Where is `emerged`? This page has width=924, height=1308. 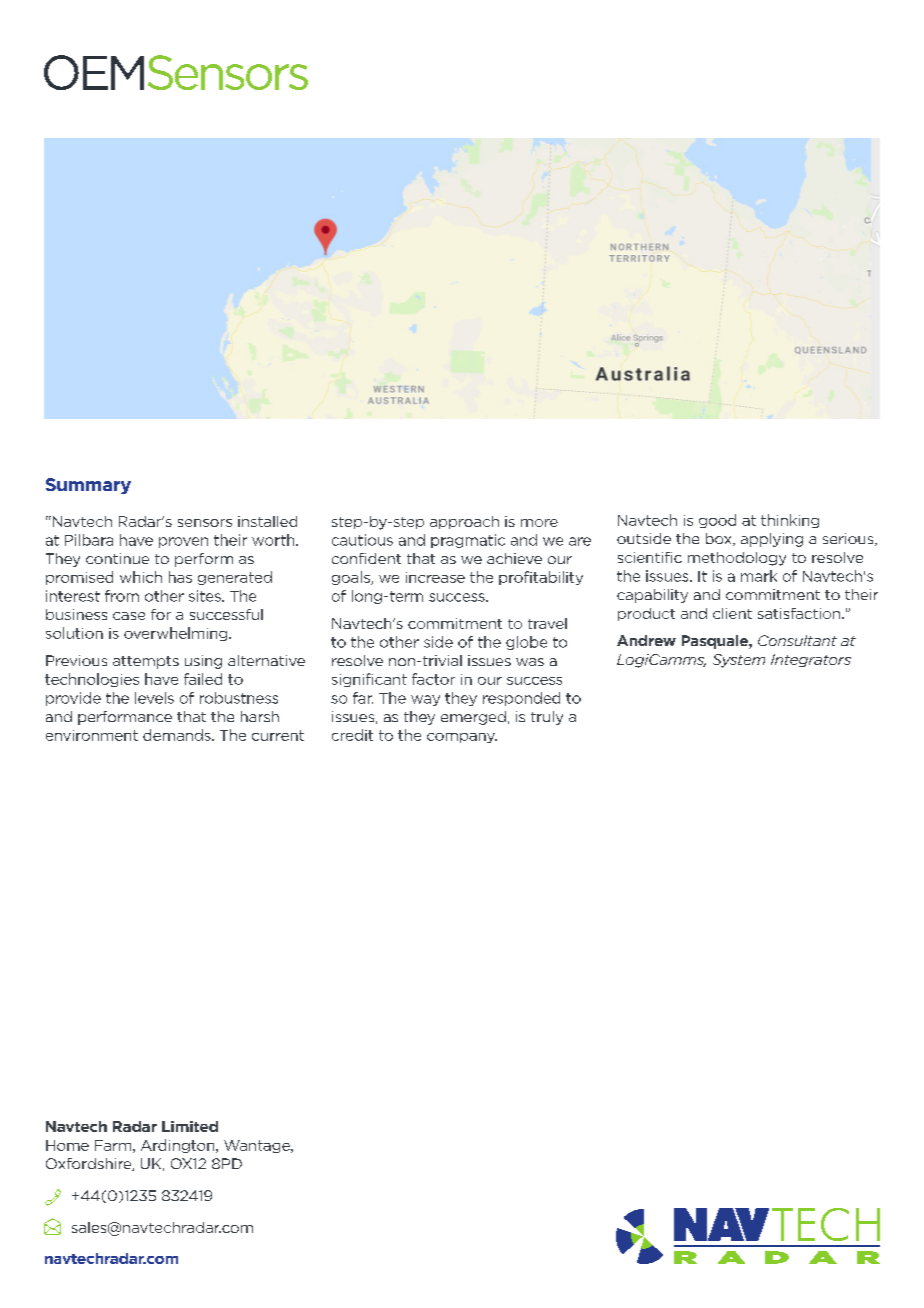 emerged is located at coordinates (473, 718).
